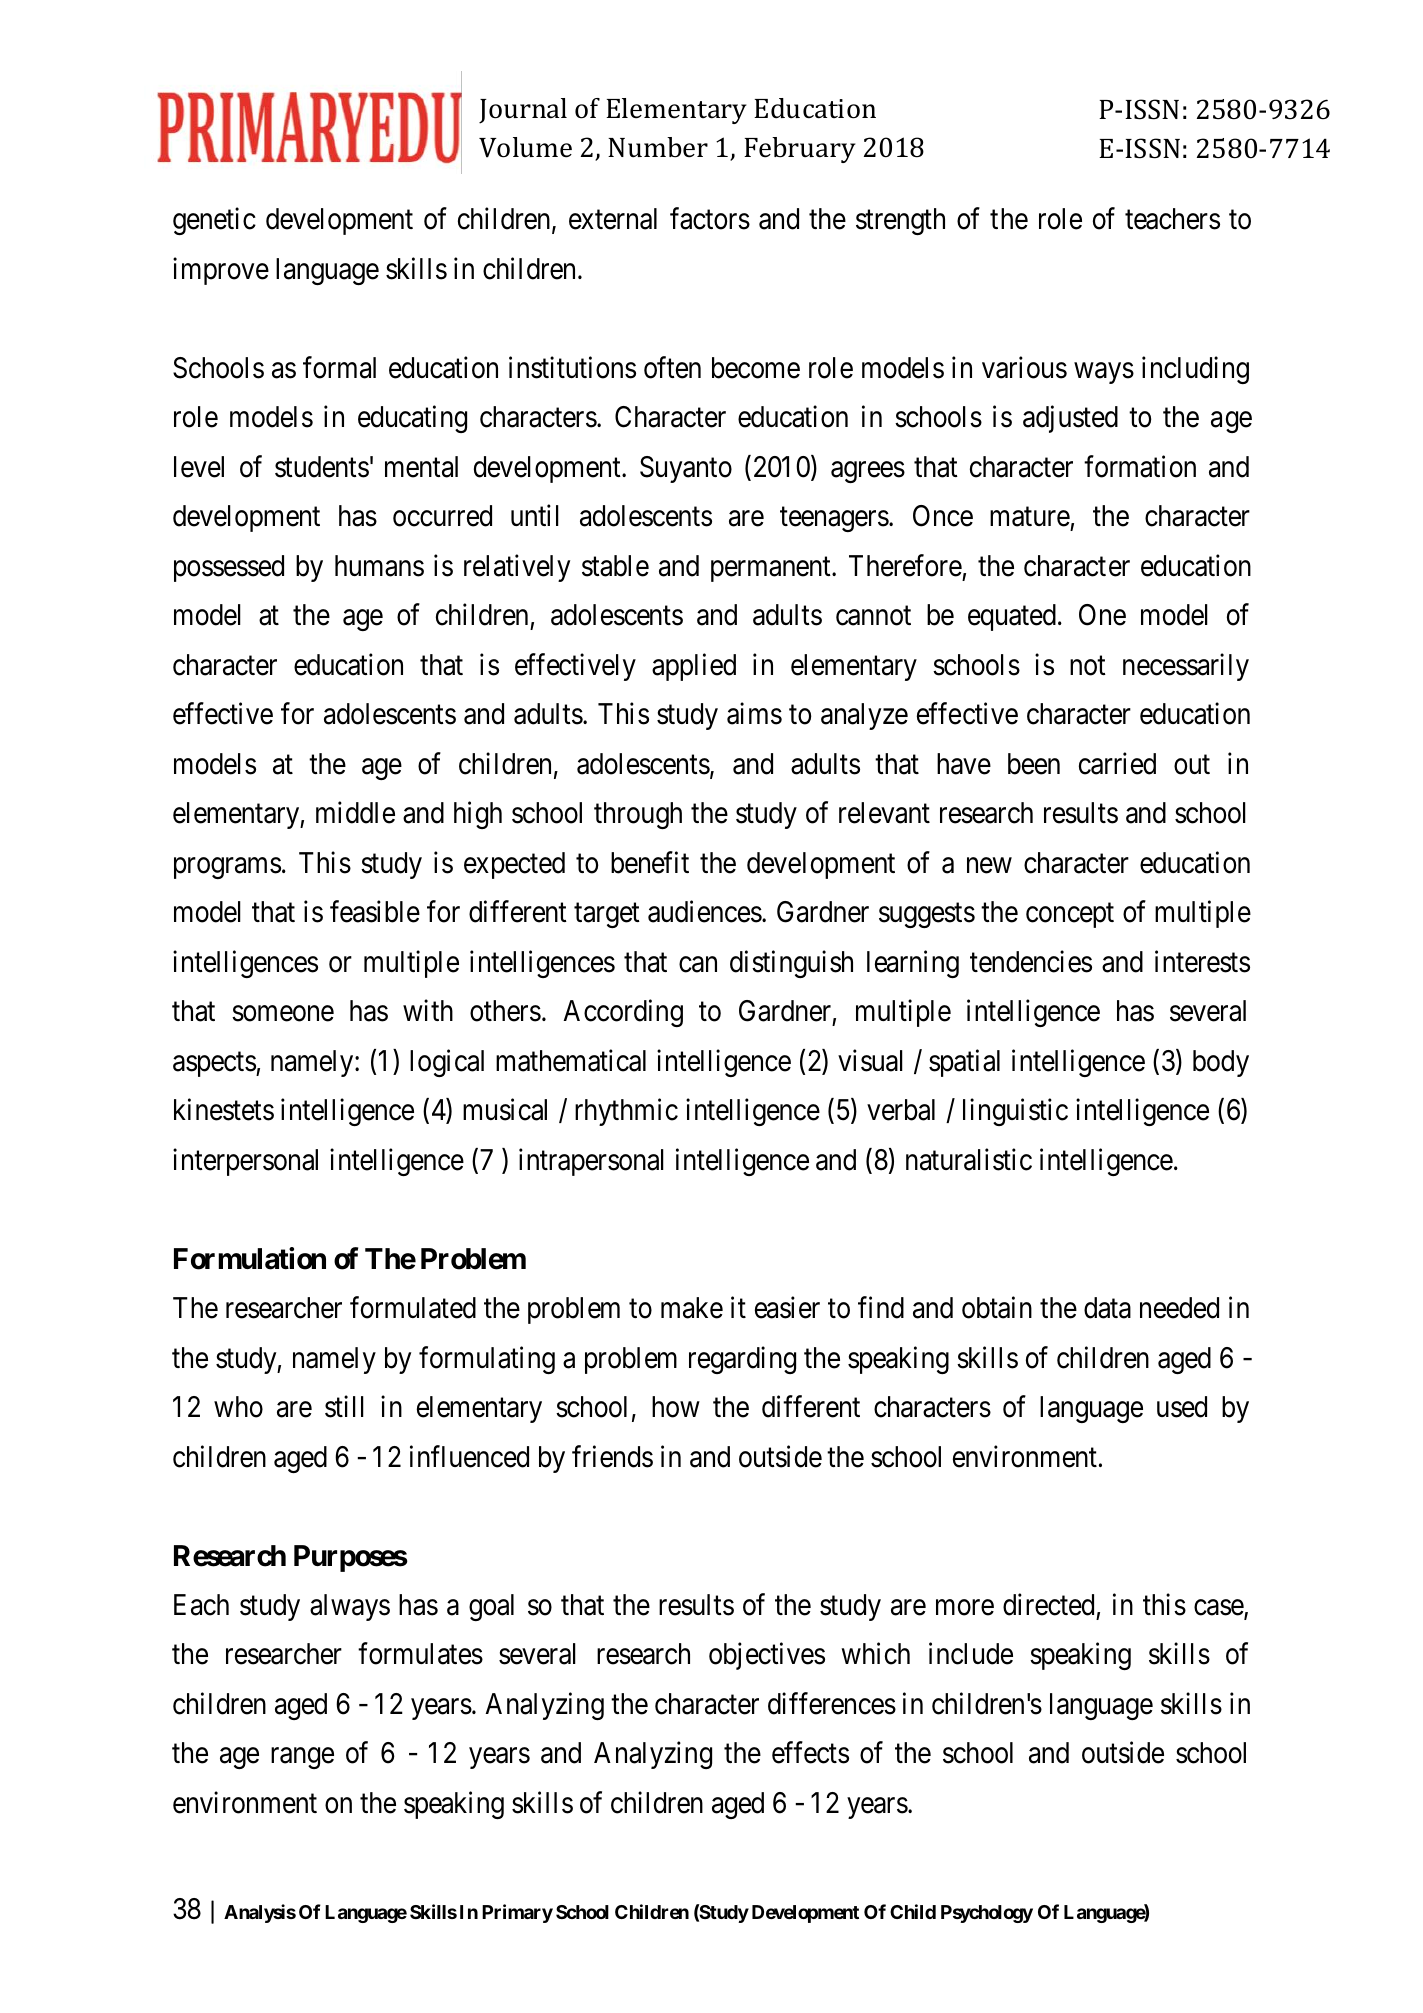 The height and width of the screenshot is (2013, 1423). Describe the element at coordinates (1048, 1605) in the screenshot. I see `directed` at that location.
